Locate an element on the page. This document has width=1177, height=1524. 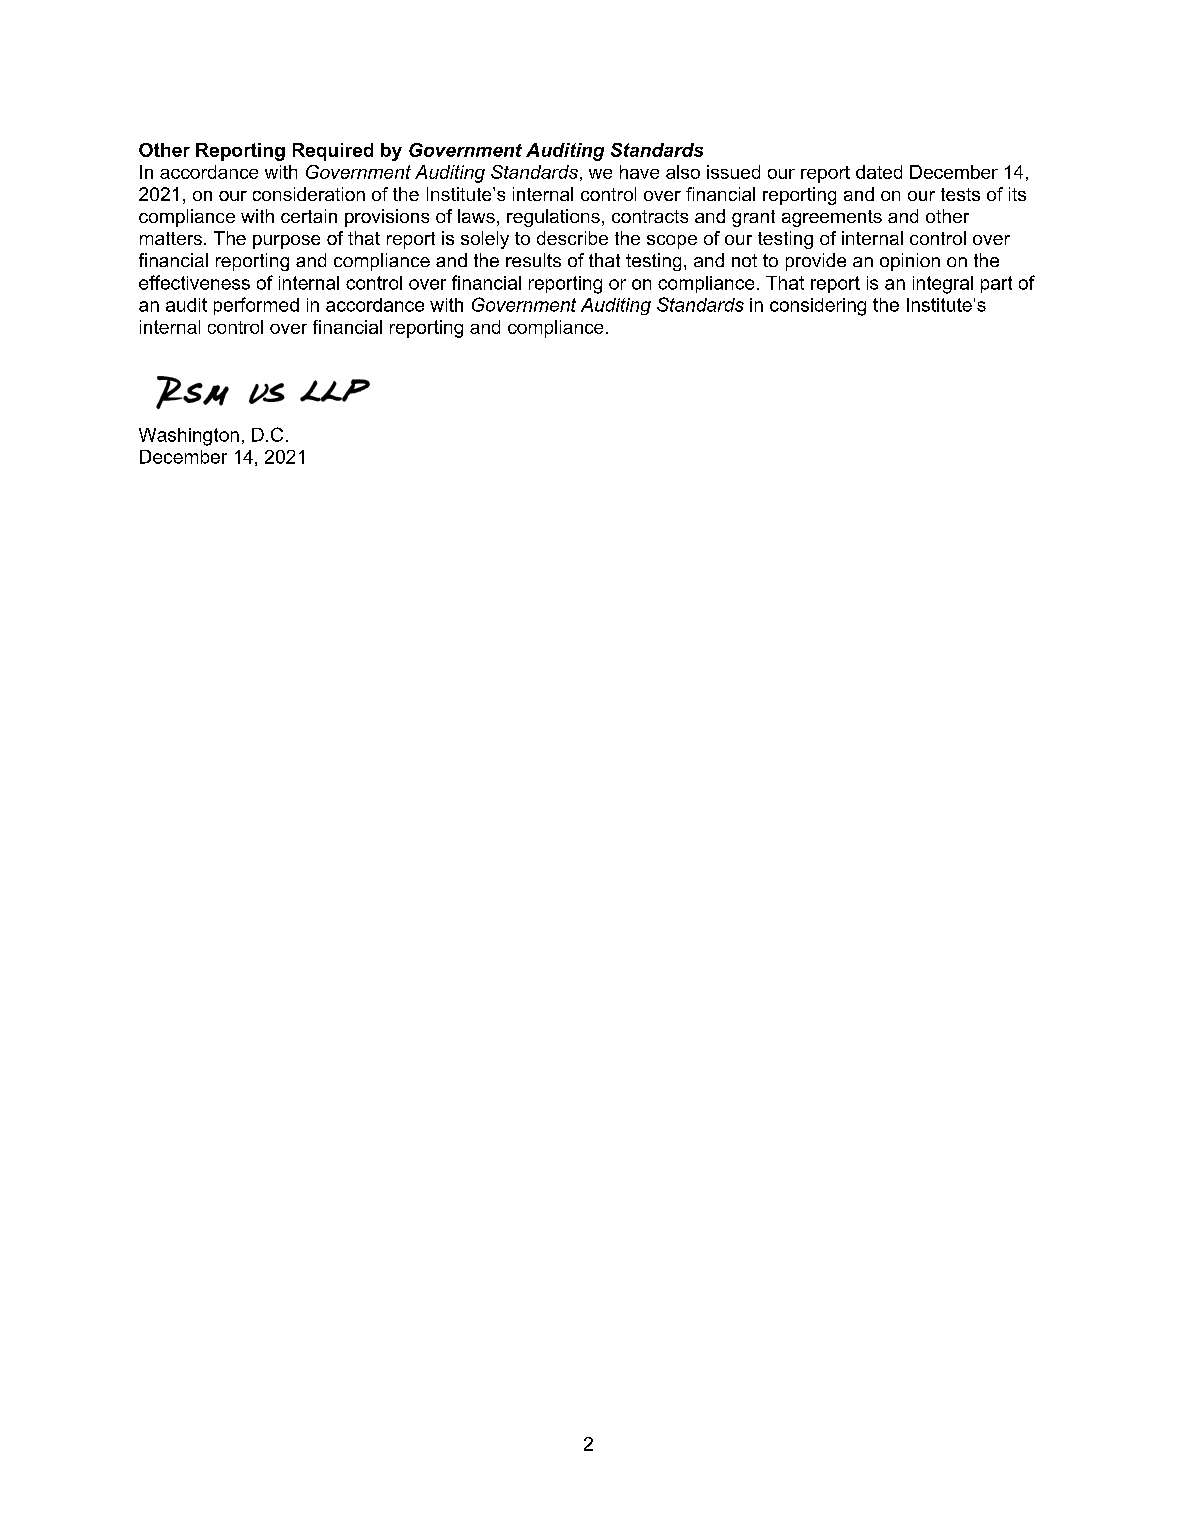
describe is located at coordinates (572, 238).
